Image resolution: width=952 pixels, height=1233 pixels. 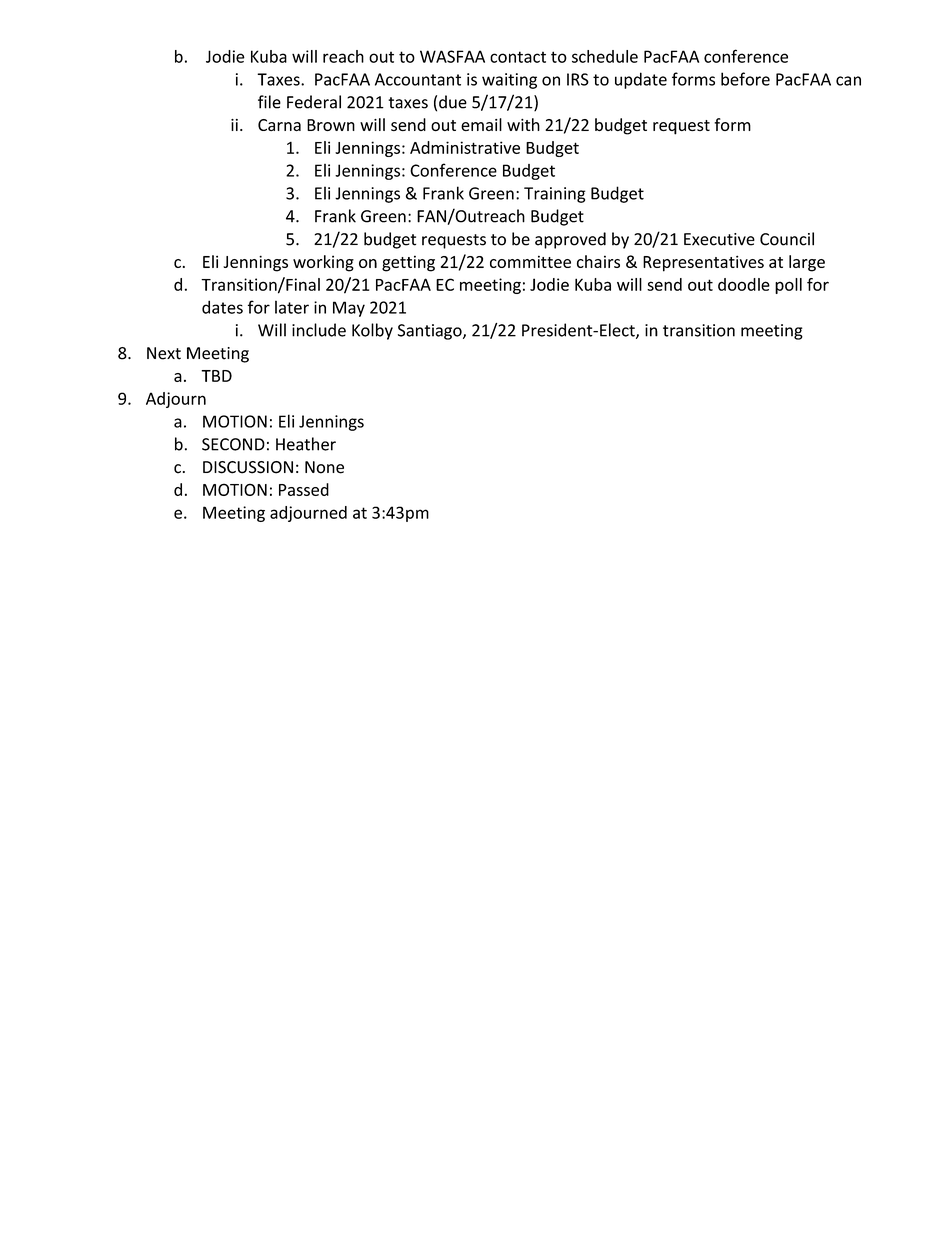 What do you see at coordinates (787, 239) in the screenshot?
I see `Council` at bounding box center [787, 239].
